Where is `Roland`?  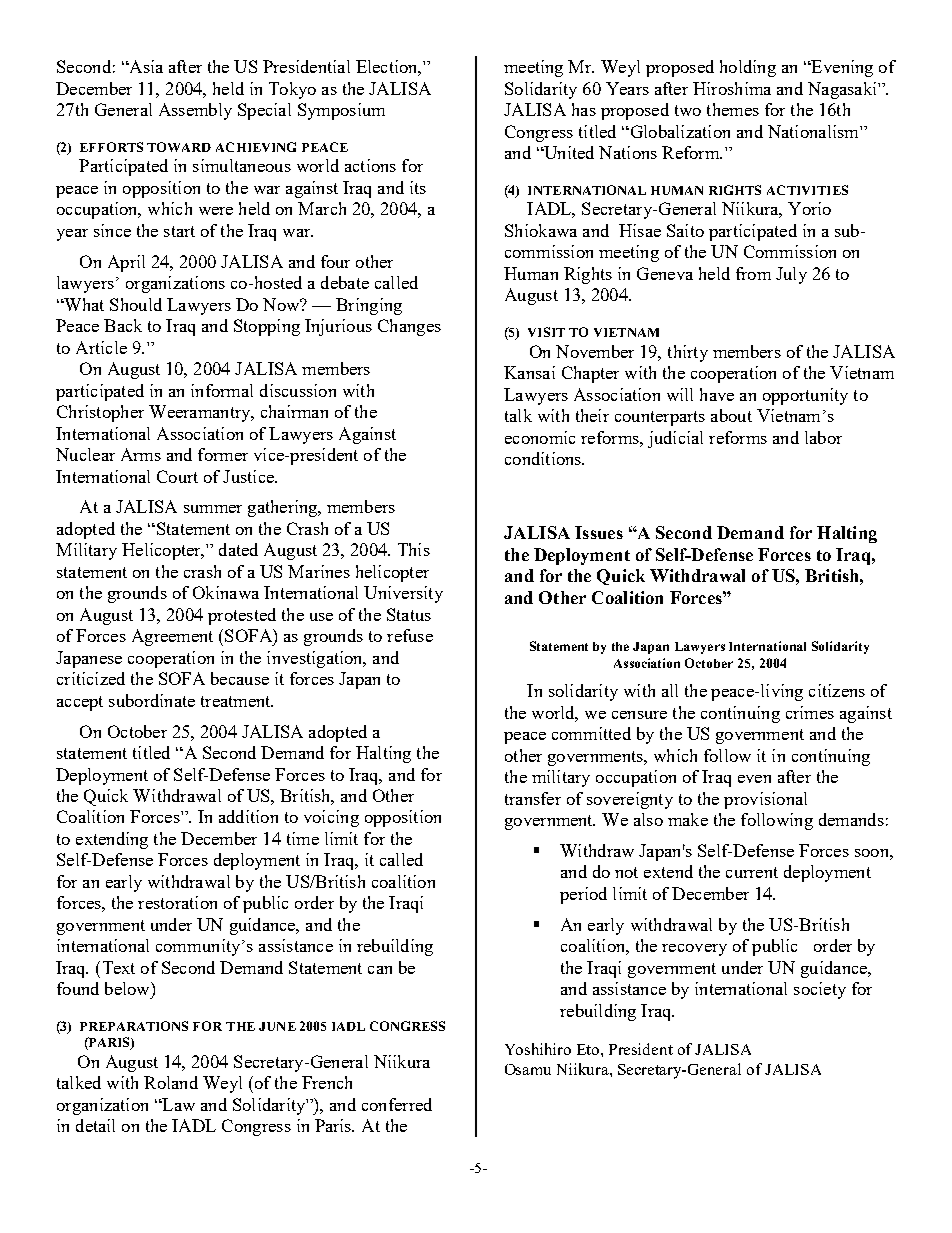 Roland is located at coordinates (171, 1082).
